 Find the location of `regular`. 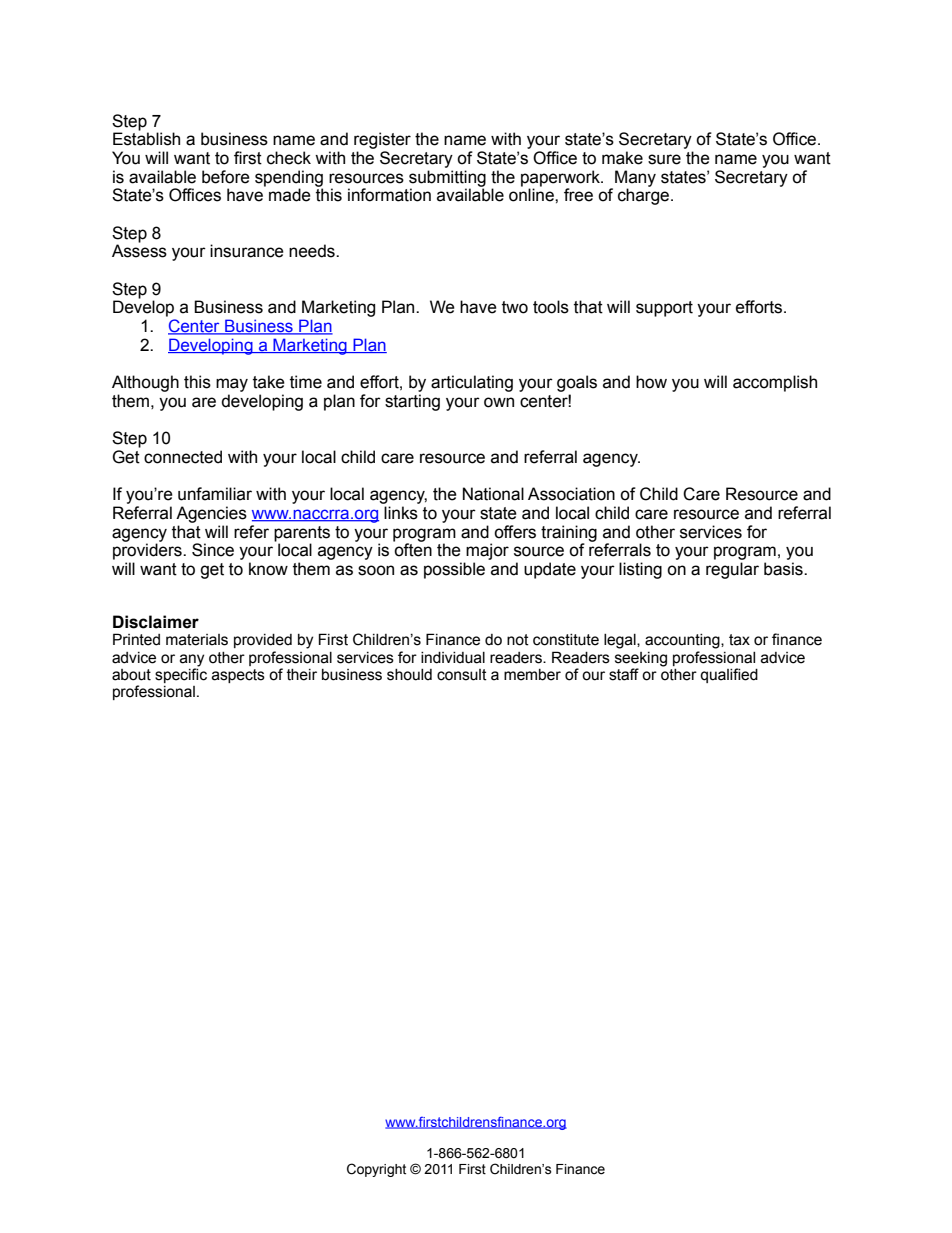

regular is located at coordinates (732, 570).
